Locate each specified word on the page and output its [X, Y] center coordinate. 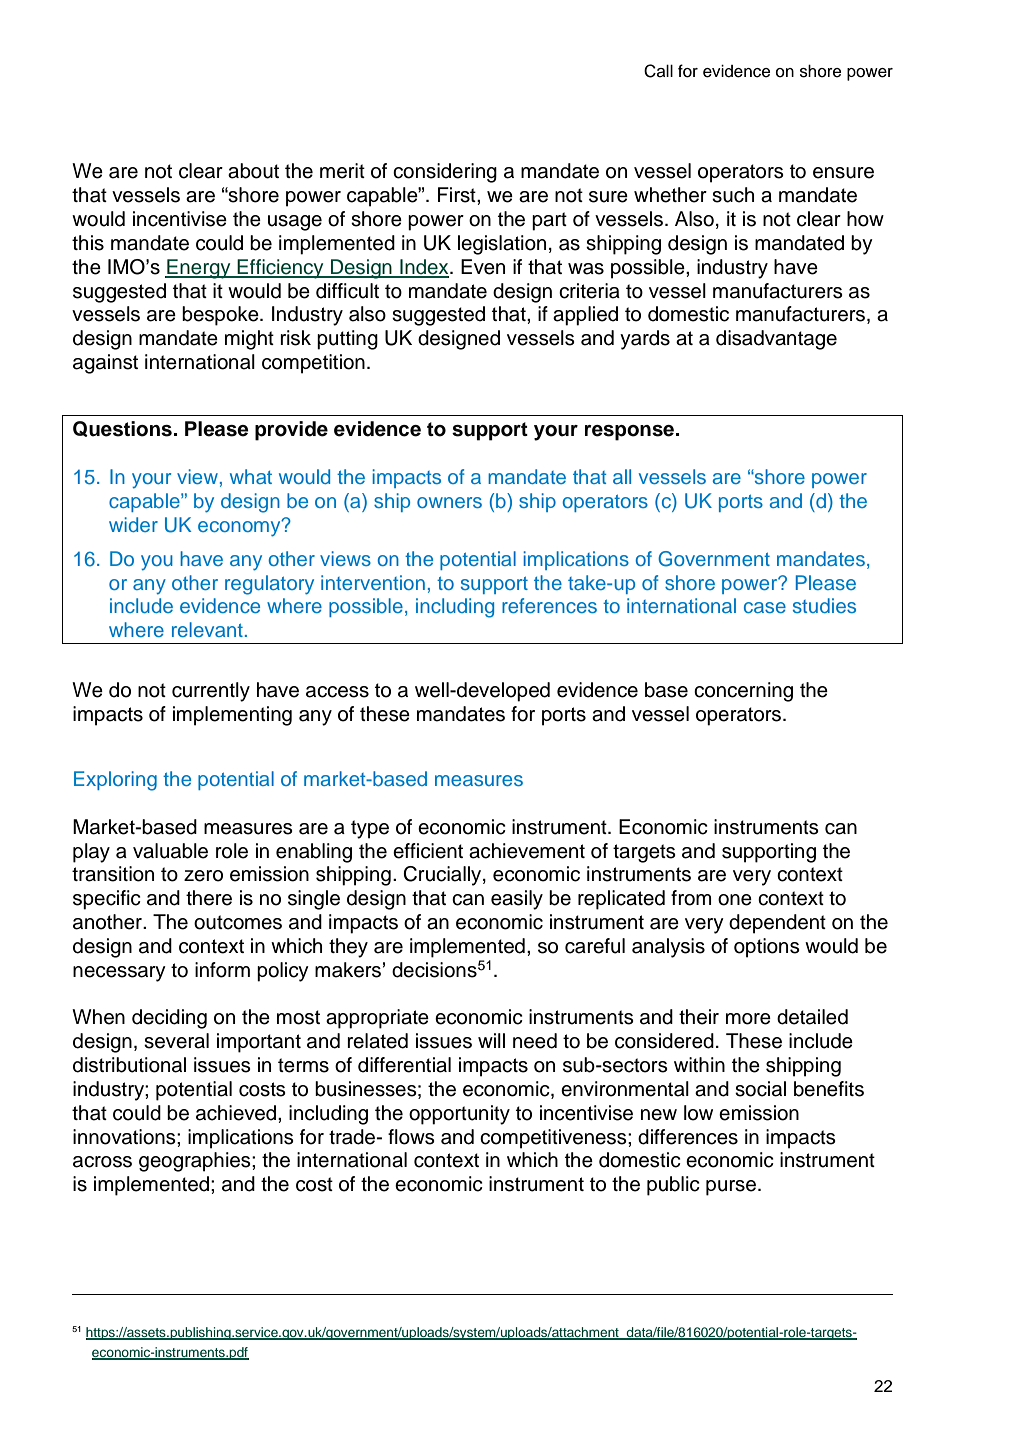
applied [585, 316]
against [105, 364]
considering [445, 173]
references [549, 605]
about [253, 171]
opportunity [459, 1115]
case [765, 607]
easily [517, 900]
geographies [196, 1162]
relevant [207, 629]
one [735, 900]
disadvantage [776, 340]
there [209, 898]
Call [658, 71]
